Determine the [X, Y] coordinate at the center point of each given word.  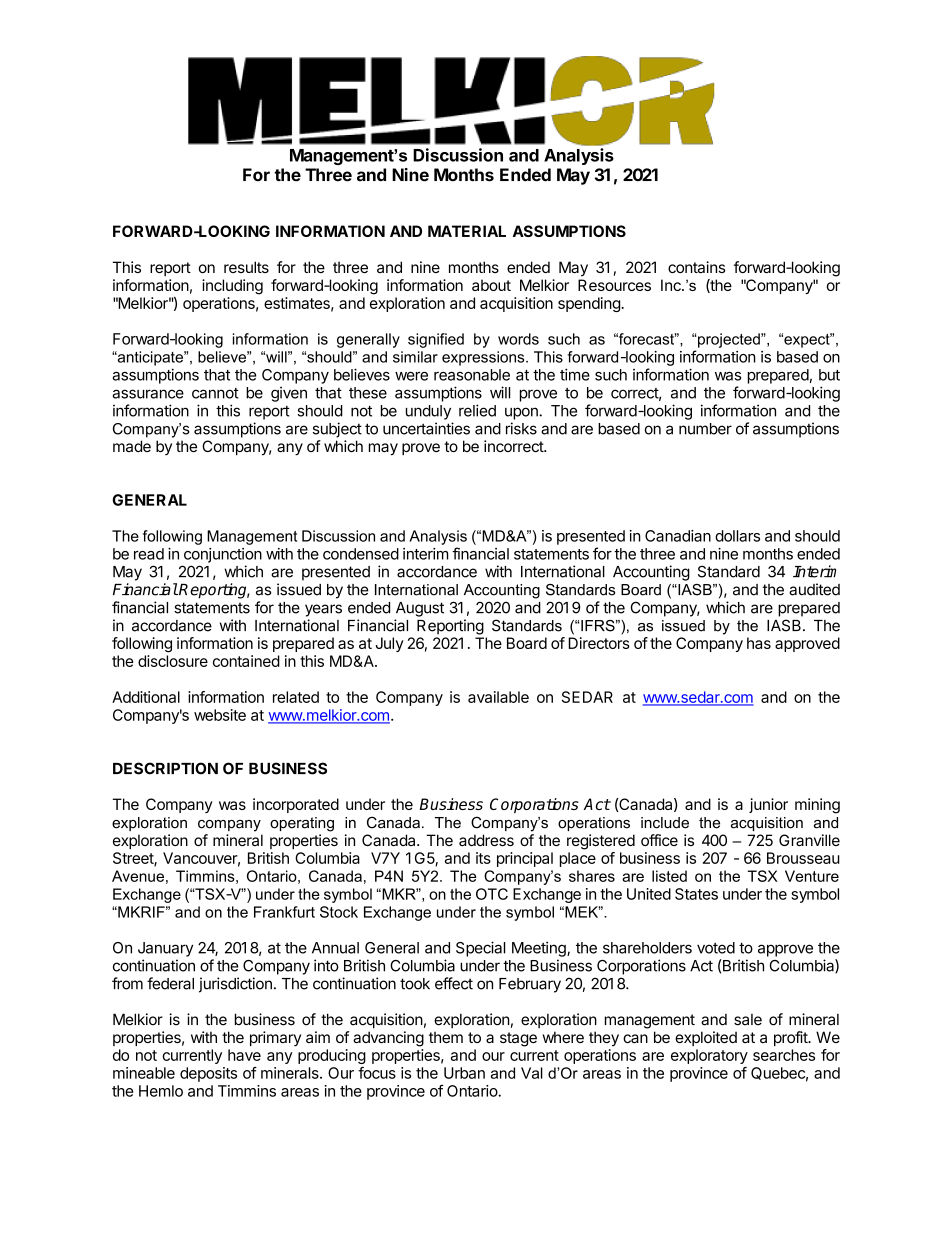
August [420, 609]
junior [768, 805]
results [246, 267]
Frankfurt [284, 912]
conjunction [223, 555]
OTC [492, 894]
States [696, 894]
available [498, 697]
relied [477, 410]
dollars [737, 536]
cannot [215, 393]
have [244, 1055]
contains [697, 267]
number [705, 429]
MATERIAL [467, 231]
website [220, 715]
